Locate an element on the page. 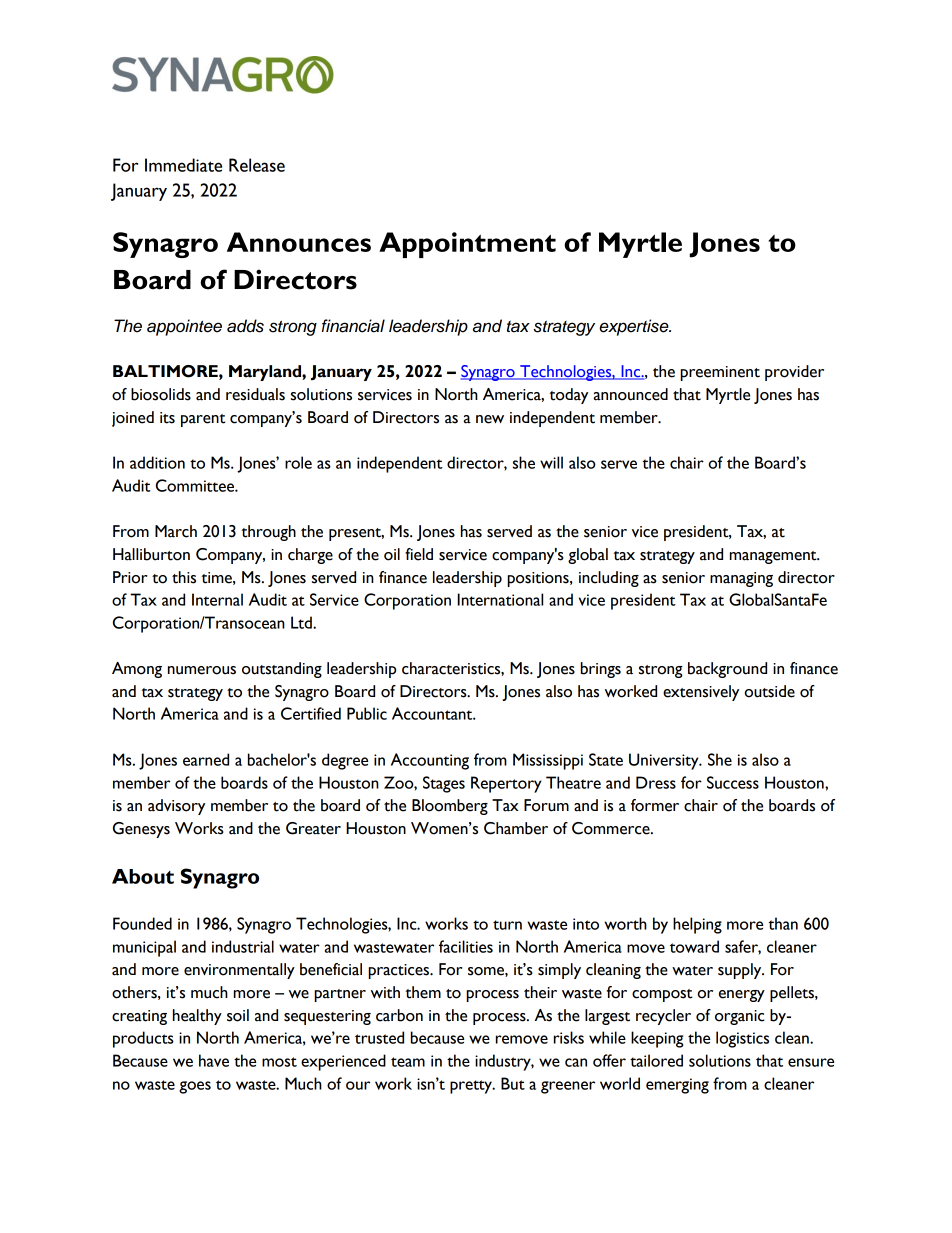 This page has height=1233, width=952. have is located at coordinates (214, 1060).
